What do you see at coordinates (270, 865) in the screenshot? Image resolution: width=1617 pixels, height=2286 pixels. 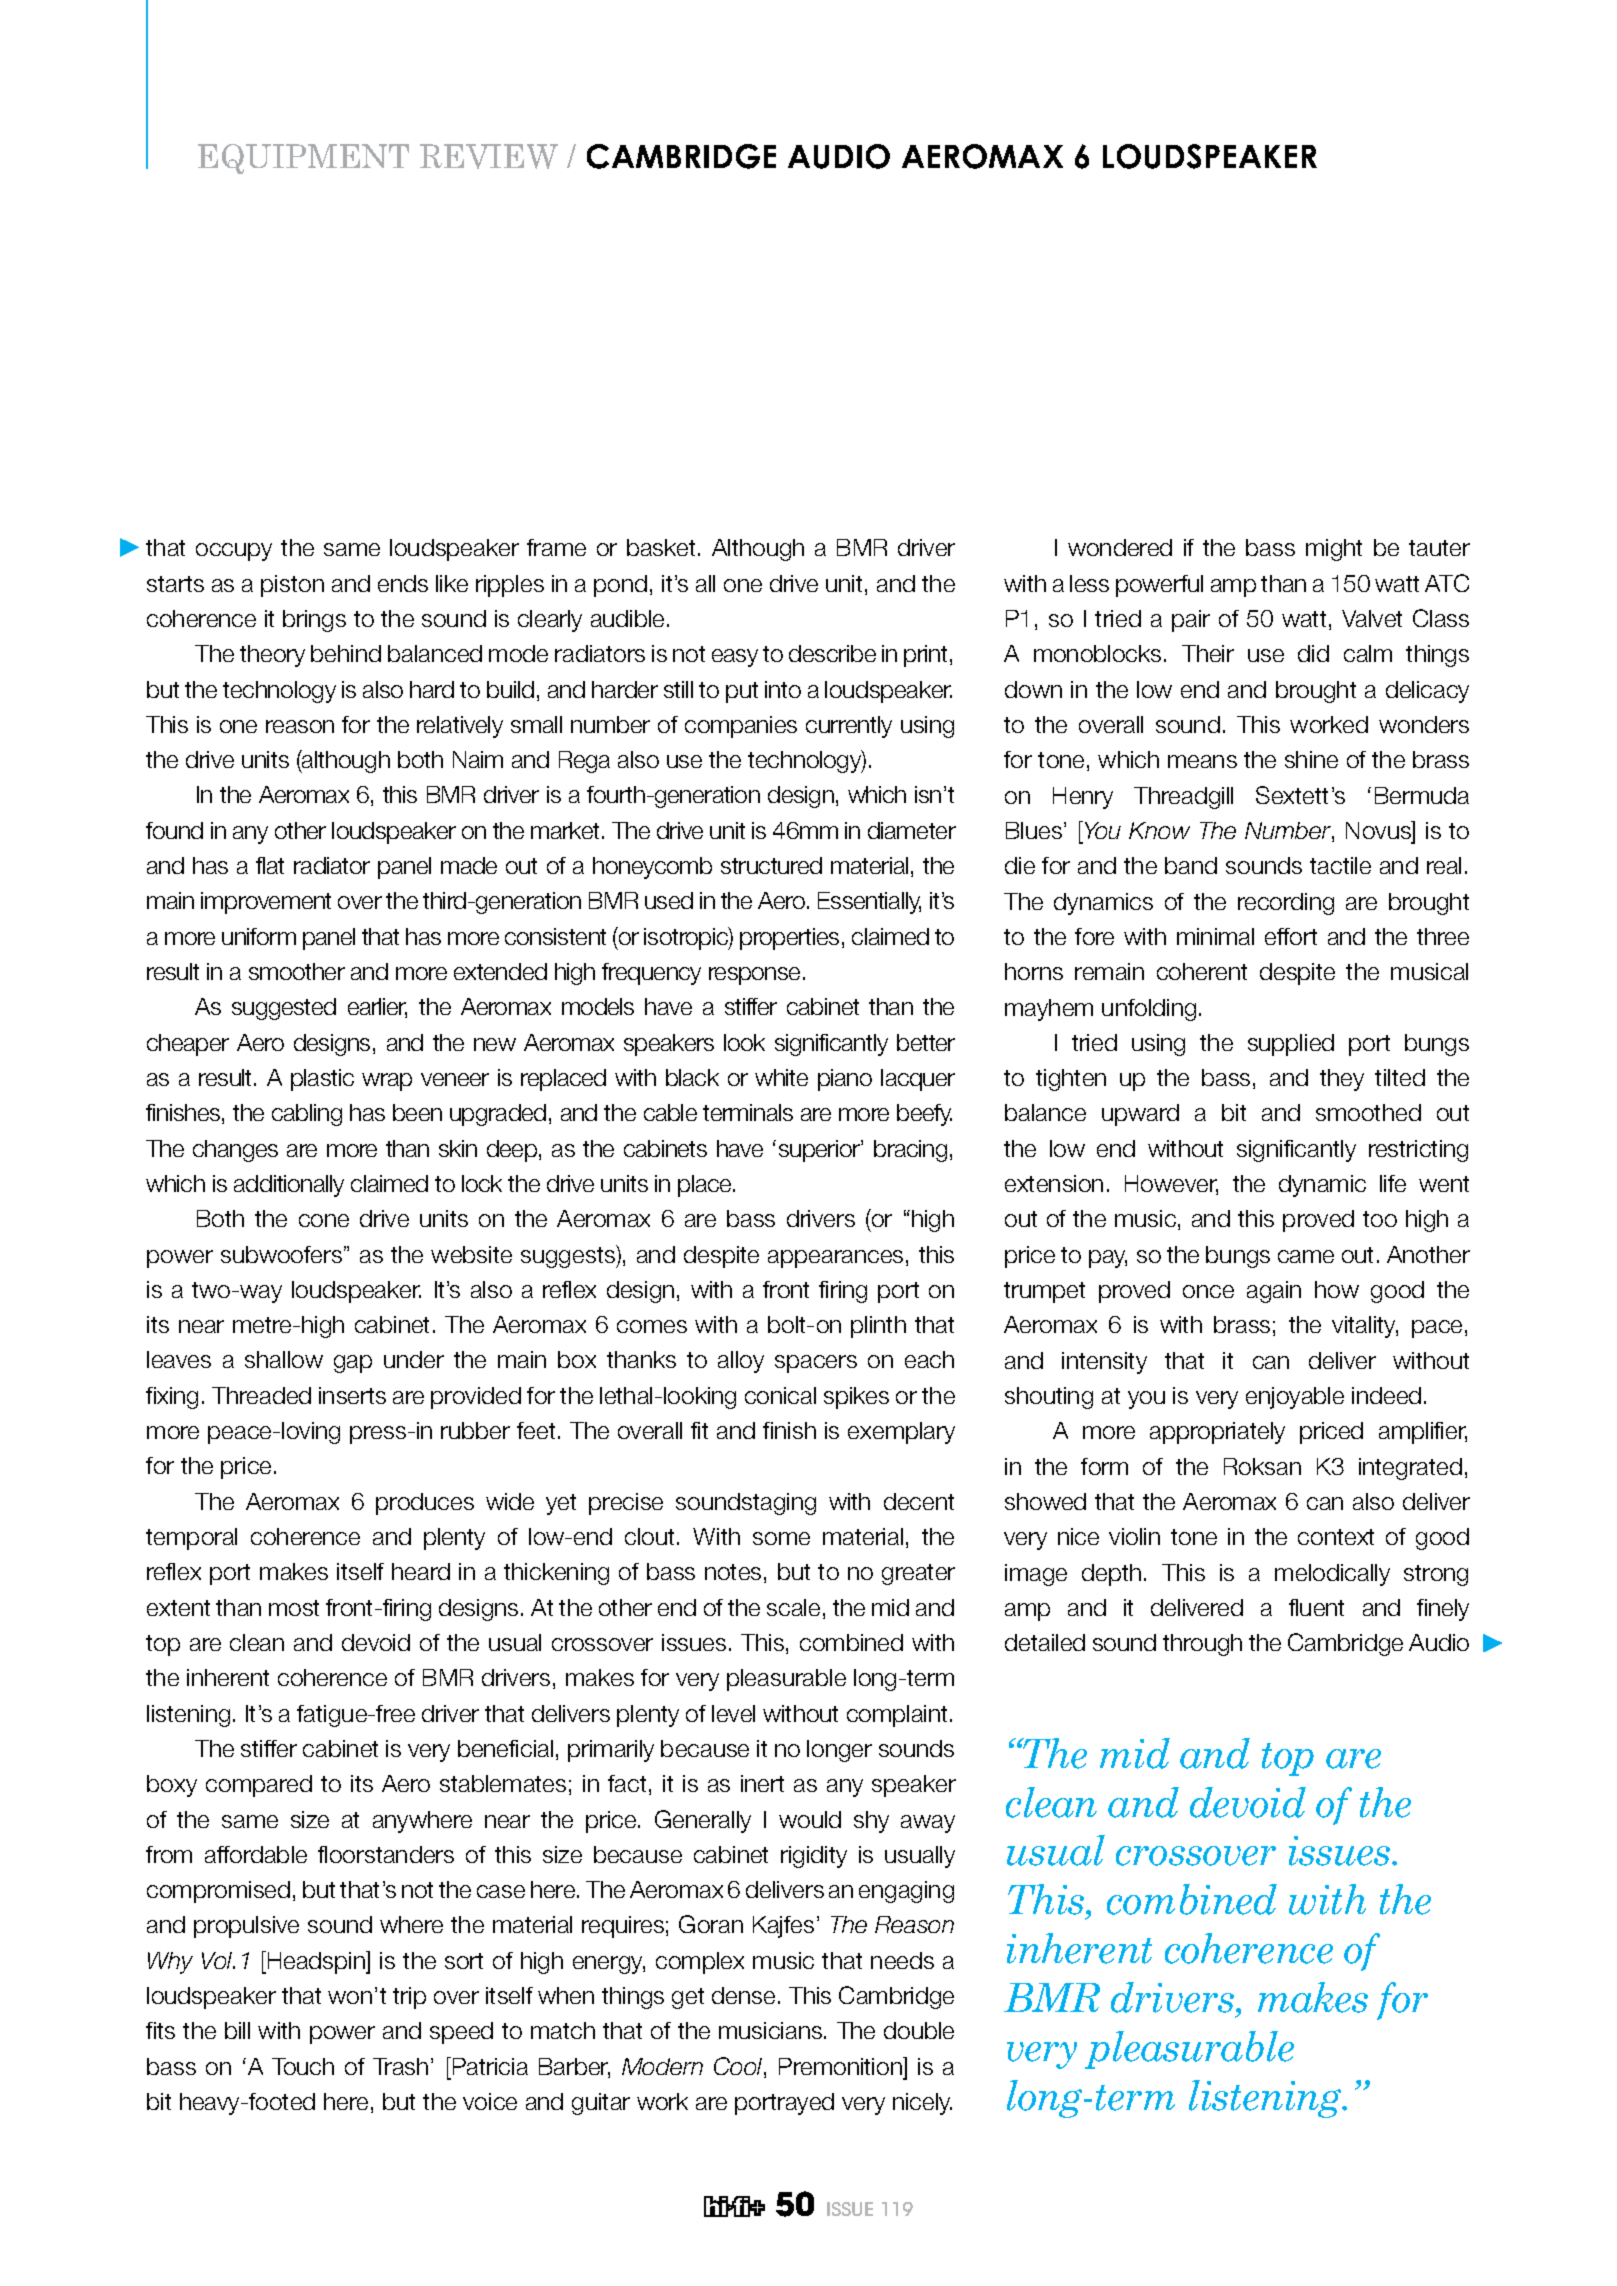 I see `flat` at bounding box center [270, 865].
